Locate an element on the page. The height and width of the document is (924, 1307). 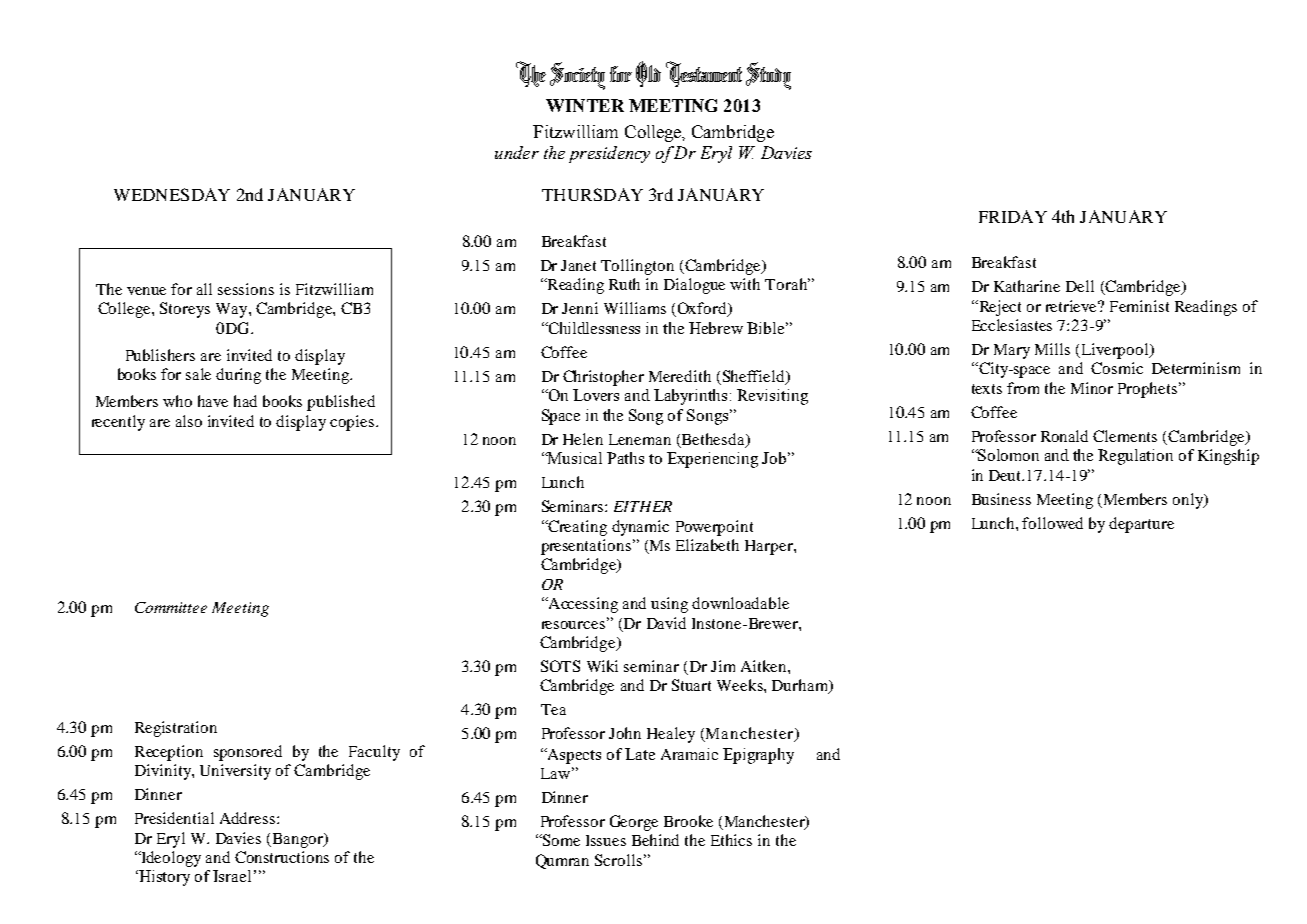
Old is located at coordinates (648, 74).
